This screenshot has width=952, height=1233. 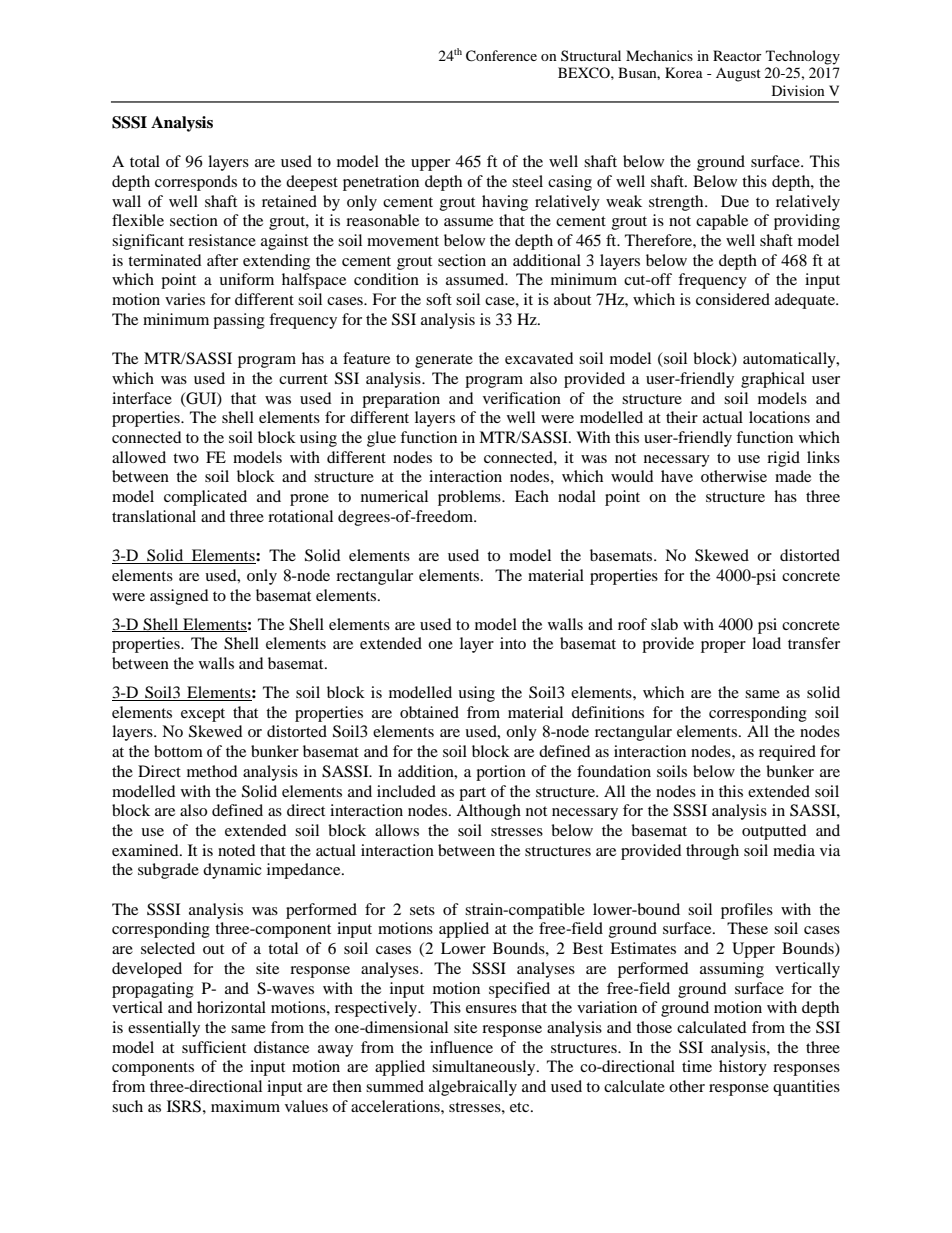 What do you see at coordinates (239, 321) in the screenshot?
I see `passing` at bounding box center [239, 321].
